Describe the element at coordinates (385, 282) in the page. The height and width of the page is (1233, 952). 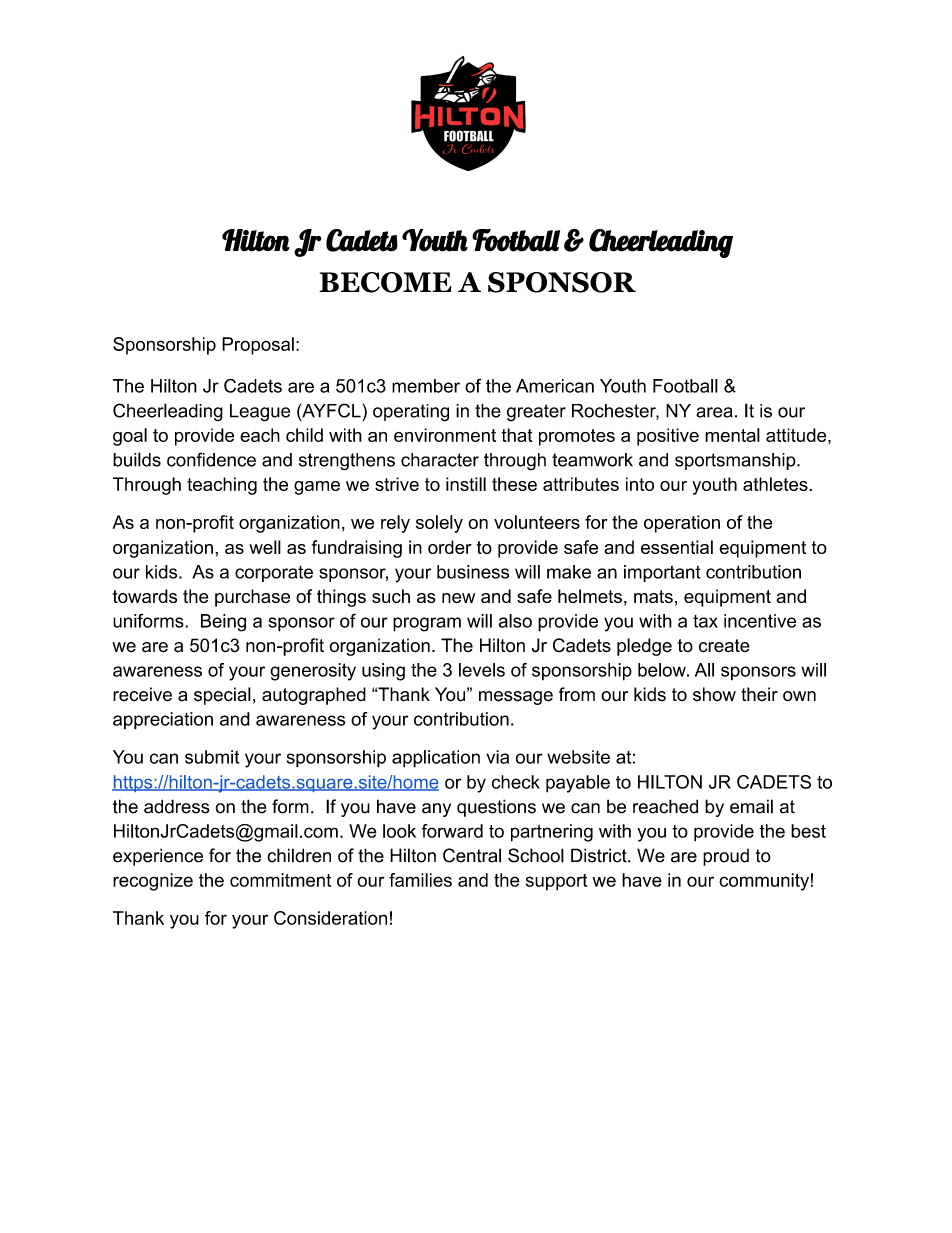
I see `BECOME` at that location.
